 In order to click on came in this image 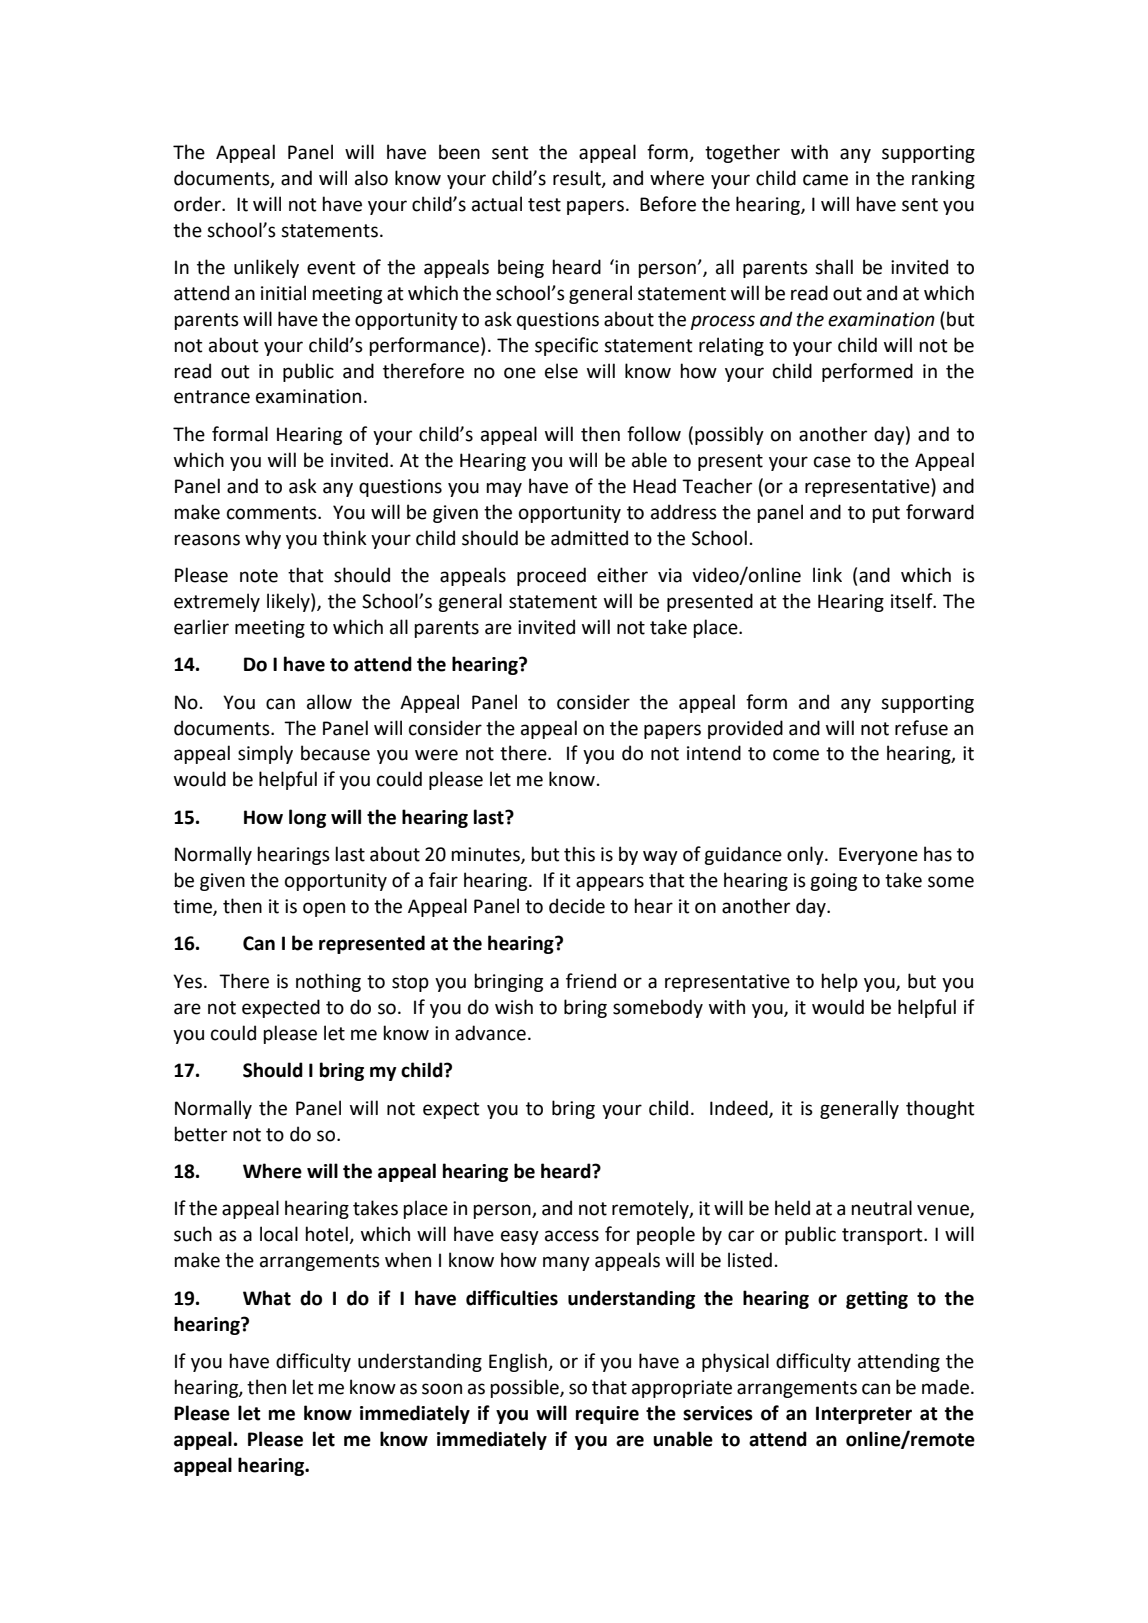, I will do `click(825, 180)`.
